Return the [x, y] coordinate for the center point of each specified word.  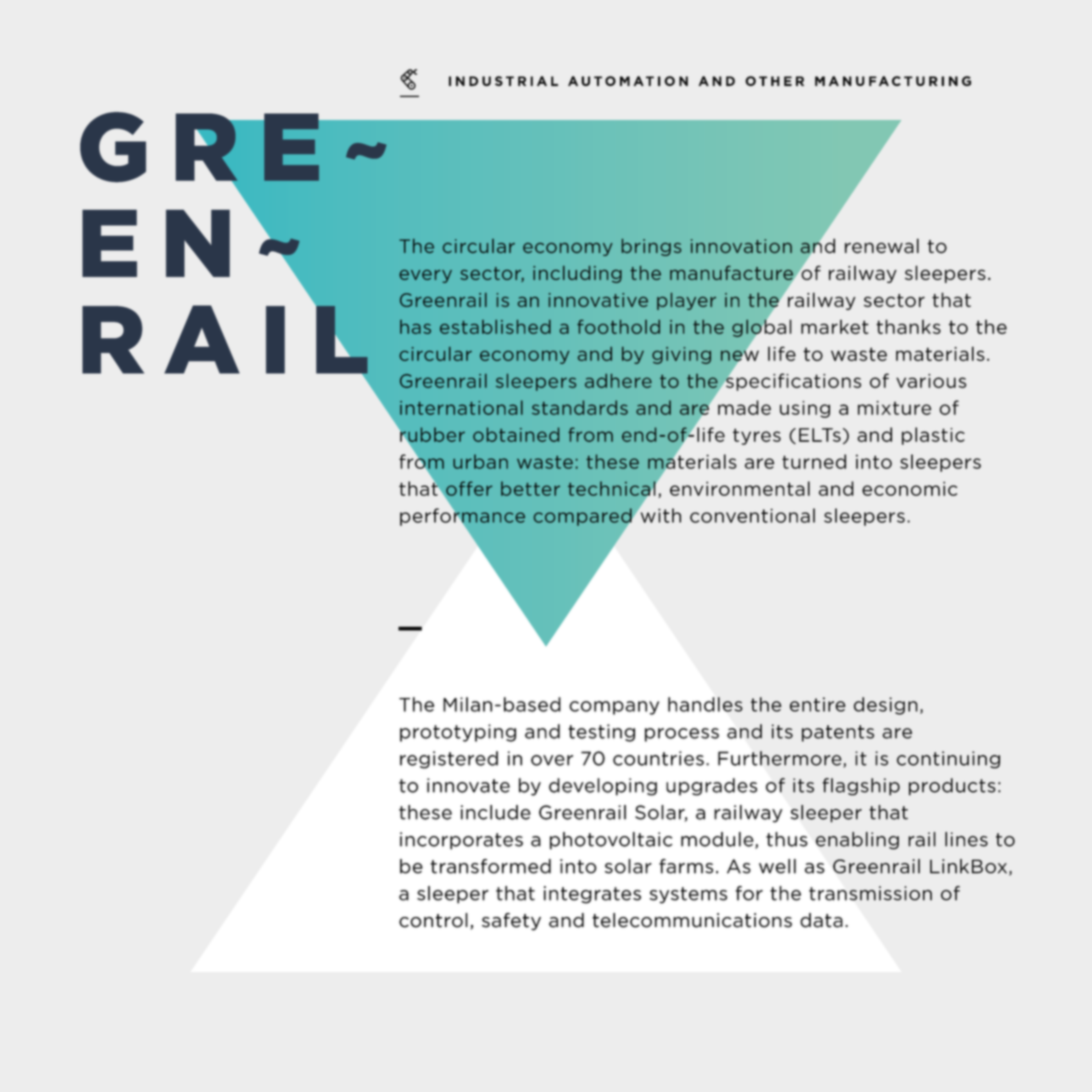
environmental [740, 488]
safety [511, 922]
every [425, 276]
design [886, 706]
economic [909, 488]
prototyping [458, 733]
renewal [882, 246]
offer [468, 489]
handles [705, 704]
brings [651, 247]
